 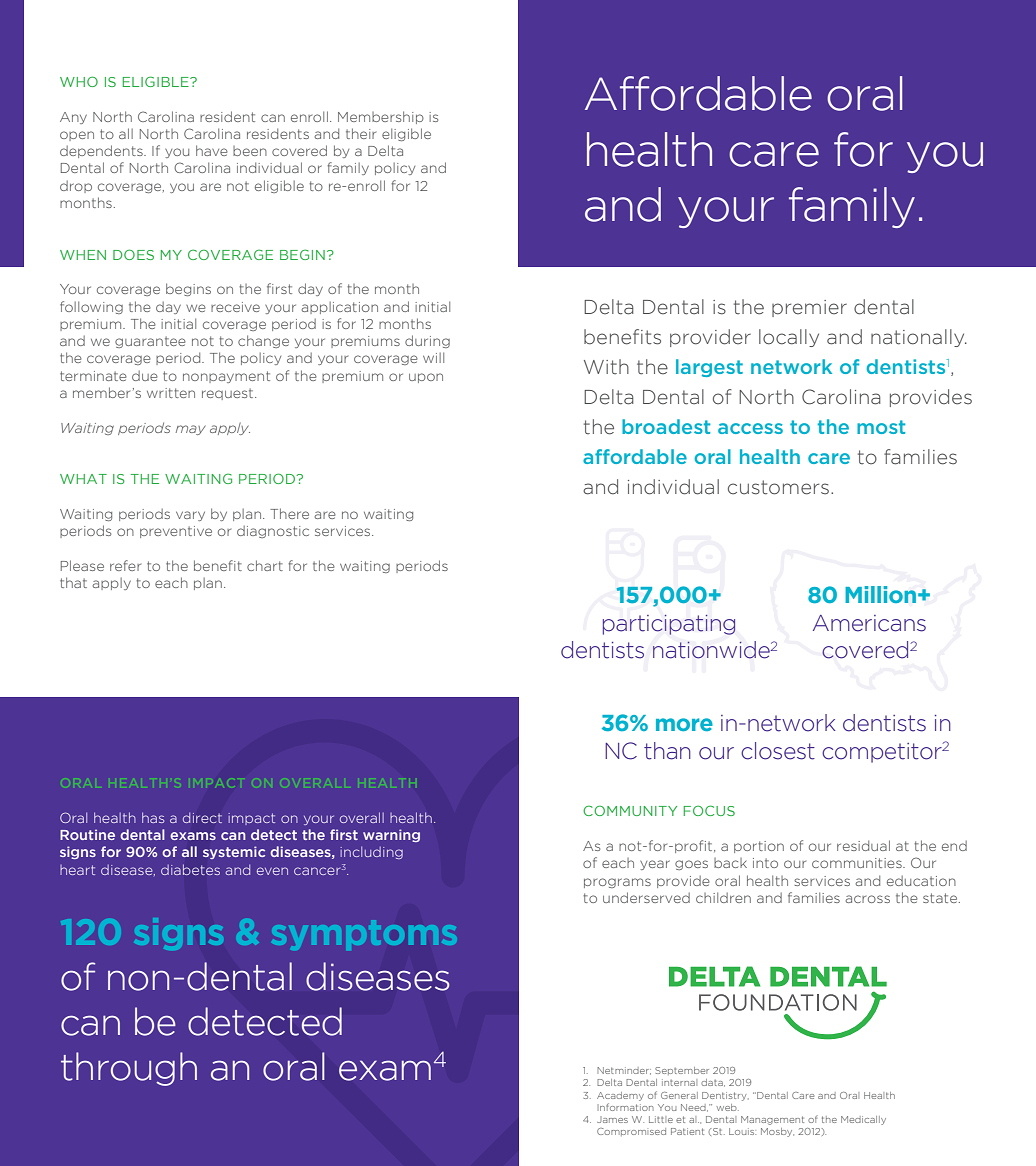 What do you see at coordinates (391, 835) in the screenshot?
I see `warning` at bounding box center [391, 835].
